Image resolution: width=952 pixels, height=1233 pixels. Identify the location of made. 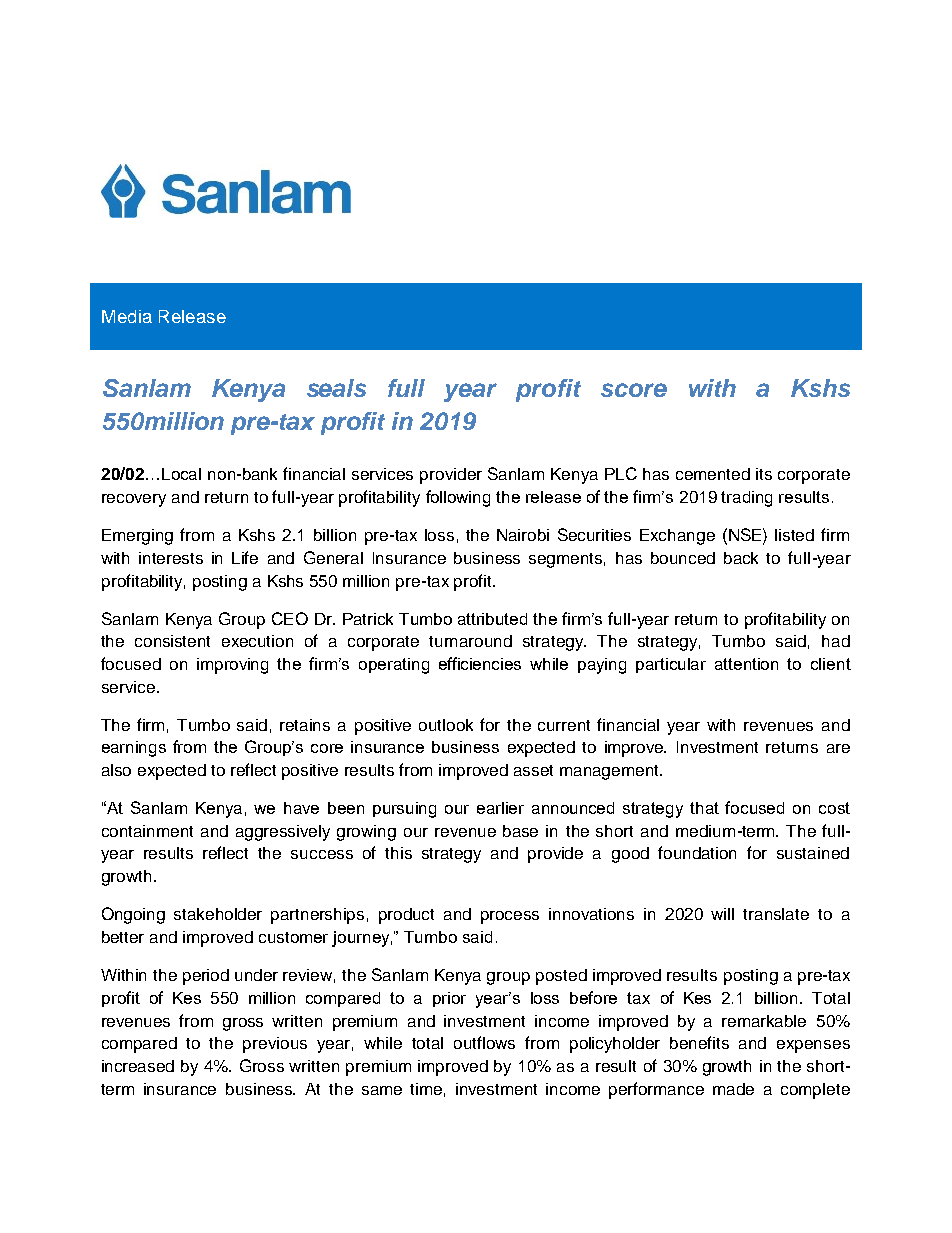
(733, 1089).
